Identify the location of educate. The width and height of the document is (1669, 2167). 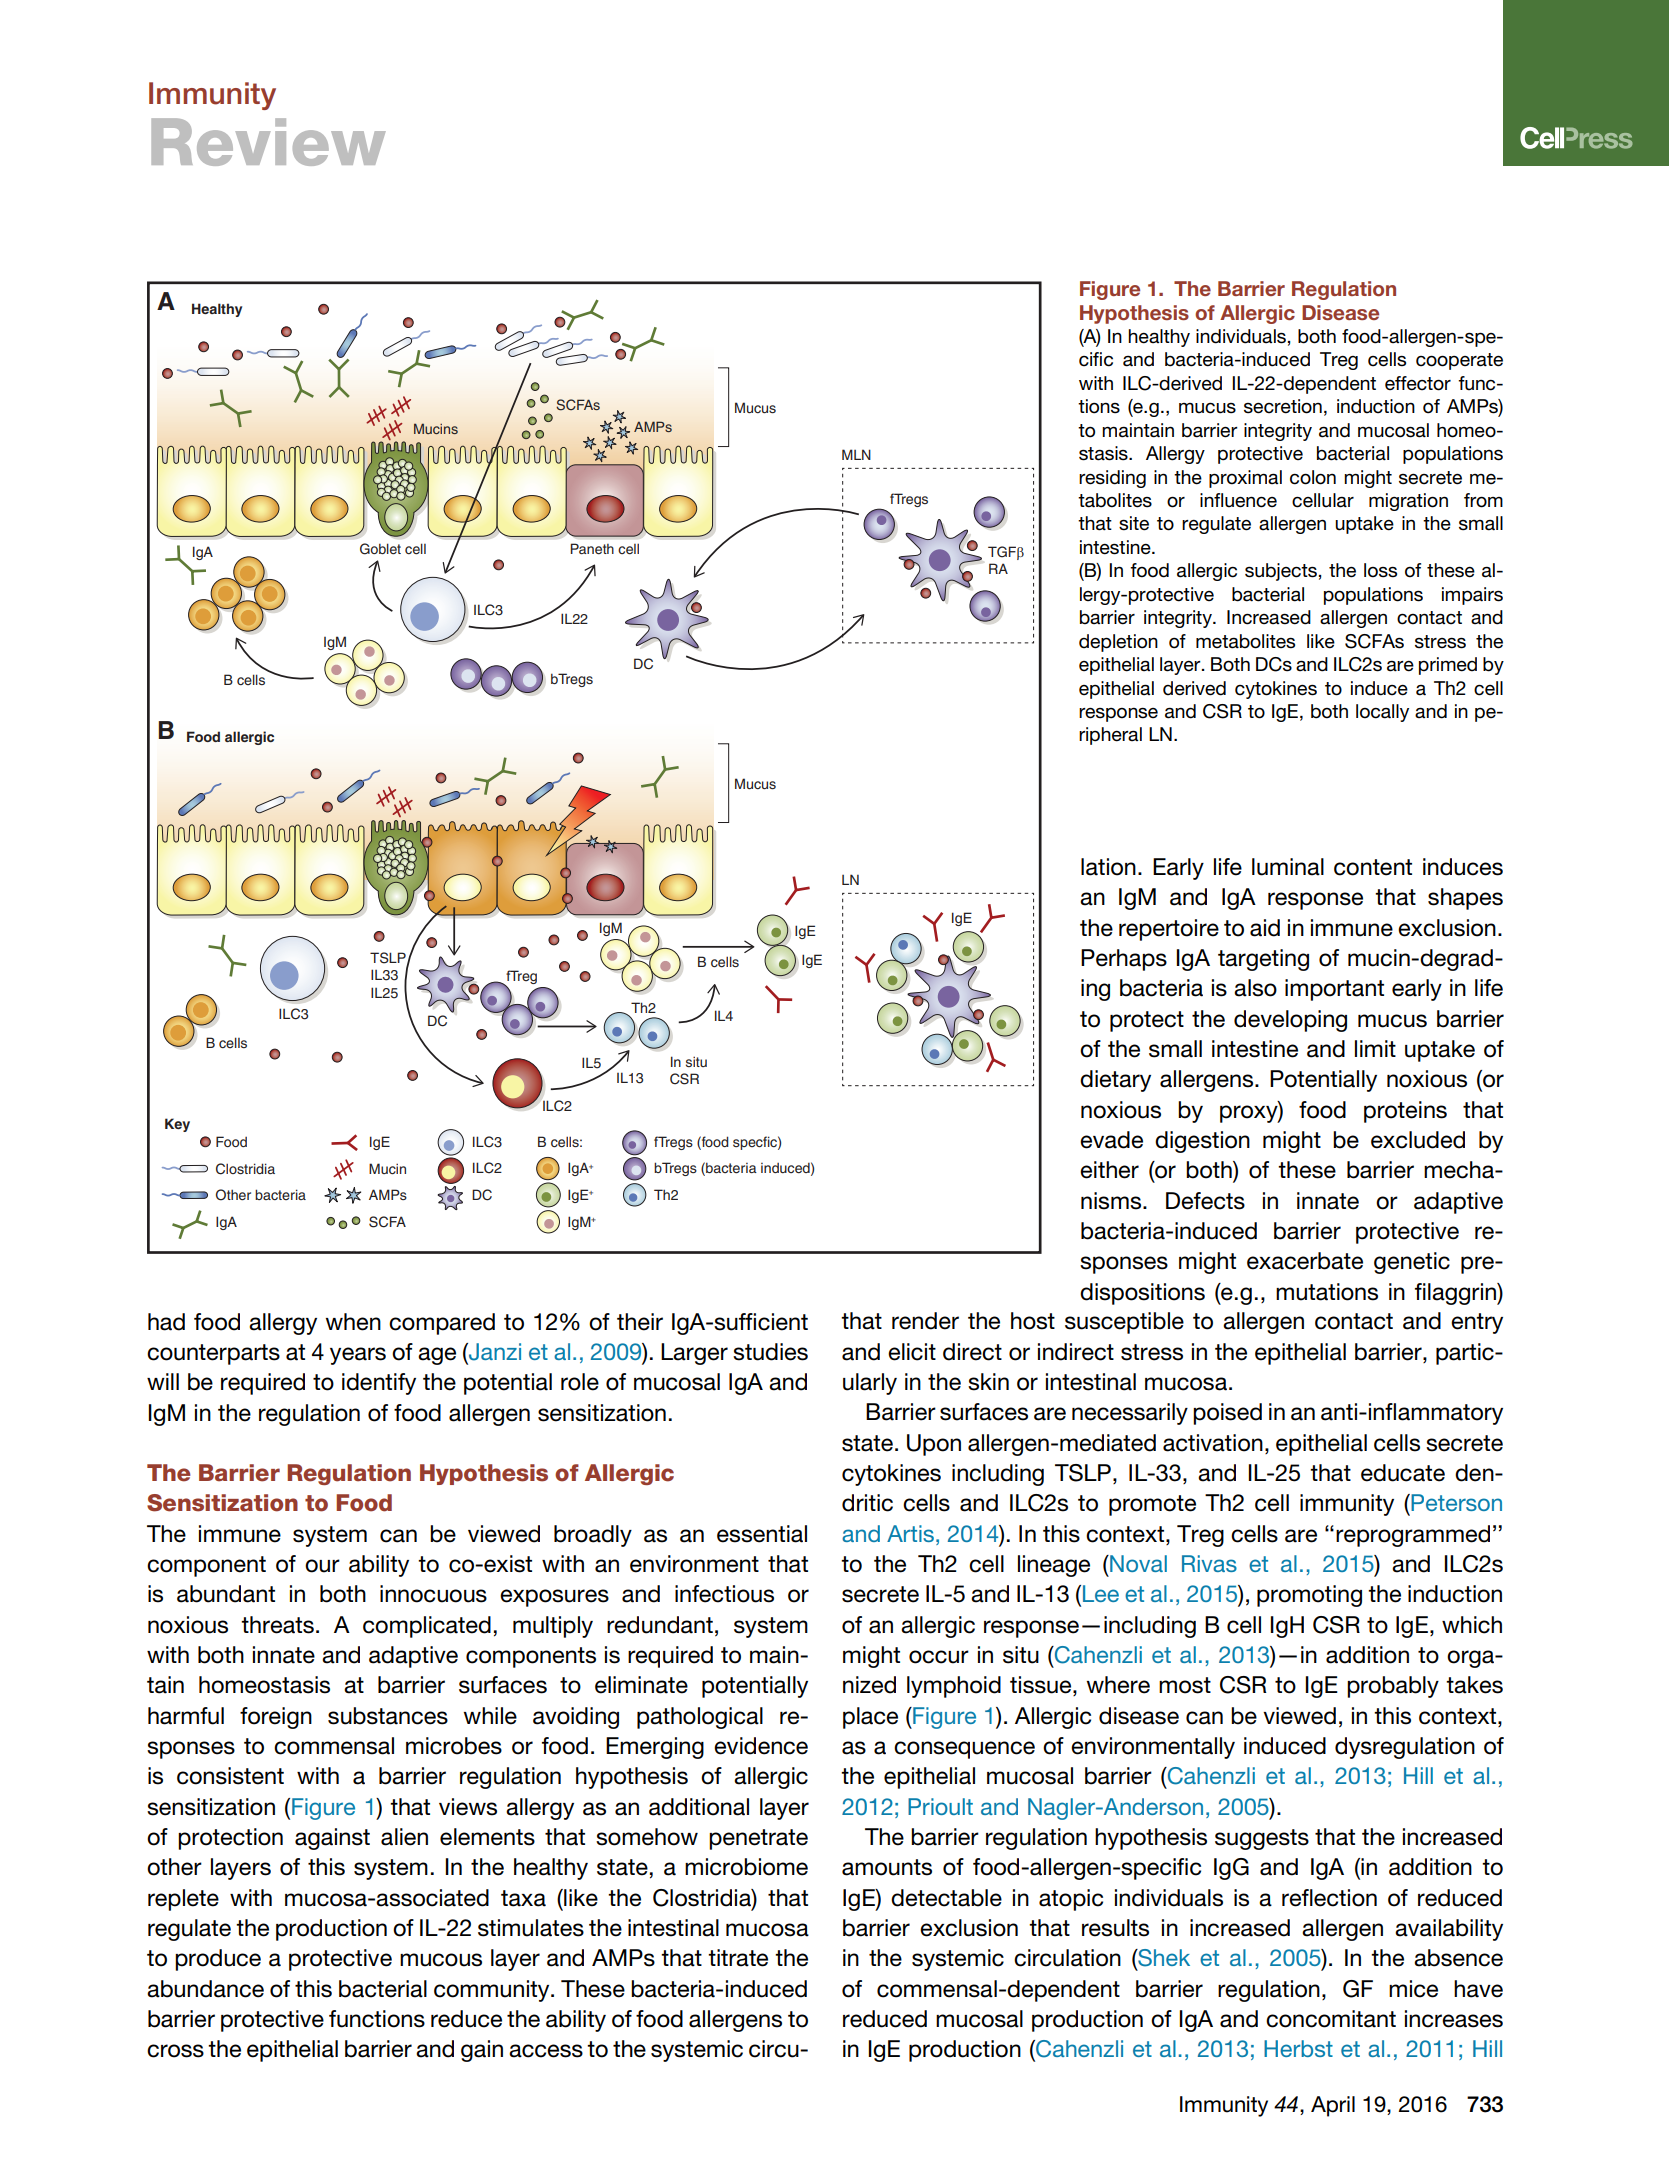
(1403, 1473).
